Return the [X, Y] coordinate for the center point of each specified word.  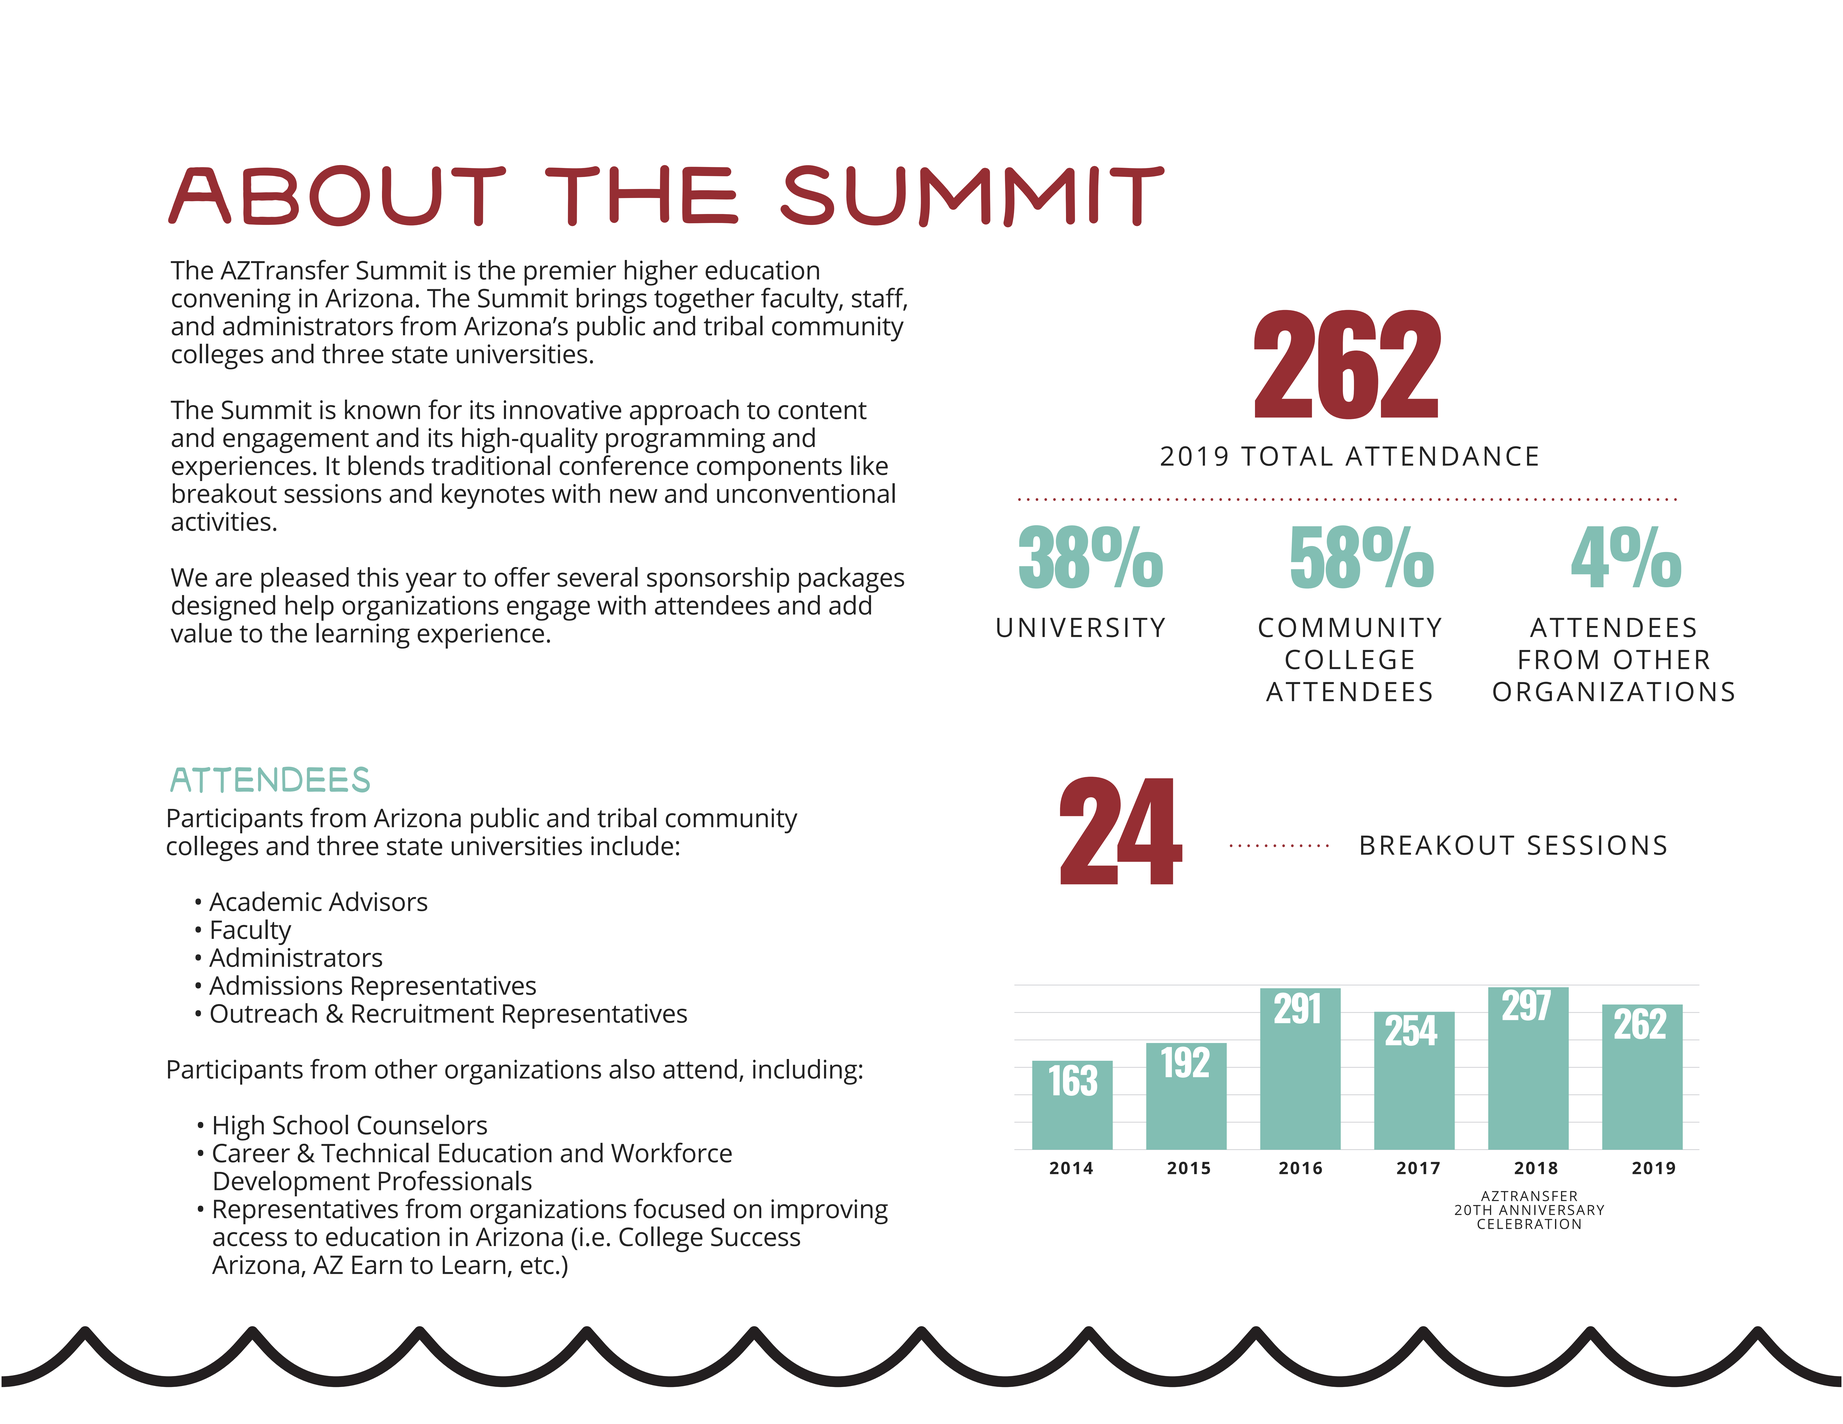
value [201, 633]
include [632, 845]
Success [755, 1237]
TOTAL [1287, 456]
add [850, 605]
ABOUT [337, 196]
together [703, 299]
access [250, 1239]
